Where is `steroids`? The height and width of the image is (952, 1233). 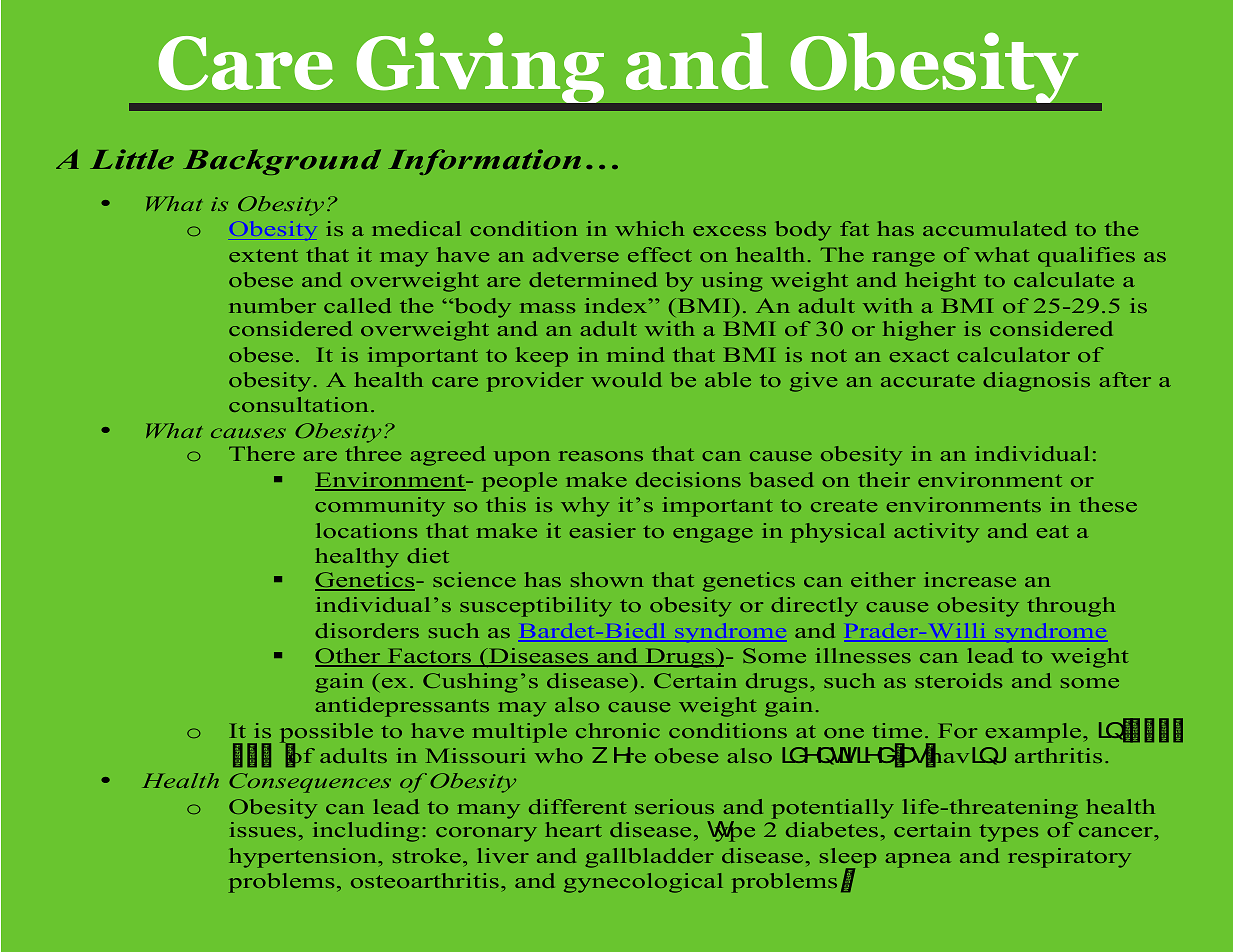
steroids is located at coordinates (958, 680).
